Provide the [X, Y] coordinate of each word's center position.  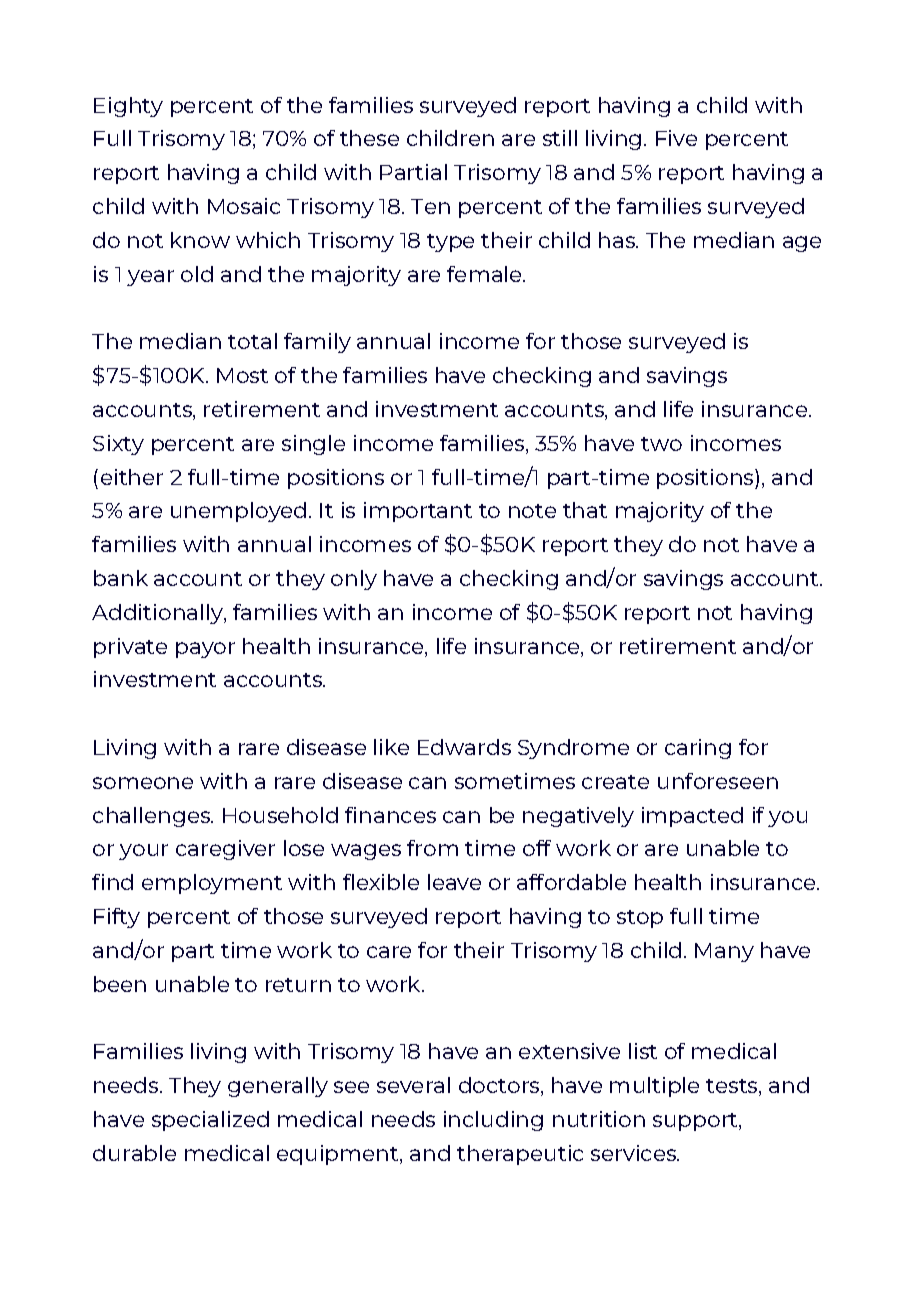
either [132, 477]
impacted [692, 817]
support [696, 1122]
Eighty [128, 107]
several [413, 1085]
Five [676, 138]
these [369, 138]
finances [390, 815]
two [661, 444]
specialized [210, 1121]
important [418, 512]
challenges [152, 817]
